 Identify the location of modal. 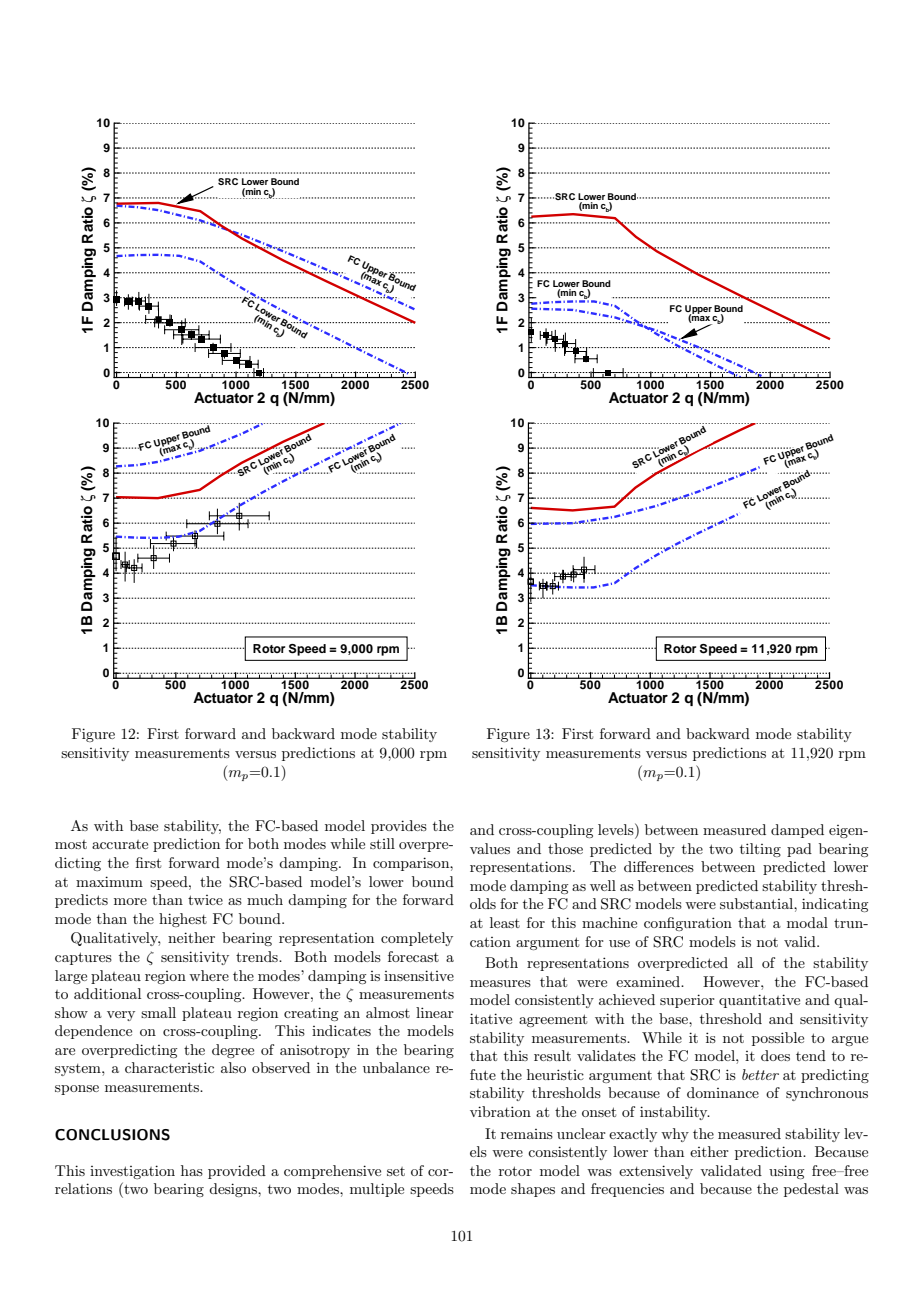
(807, 922).
